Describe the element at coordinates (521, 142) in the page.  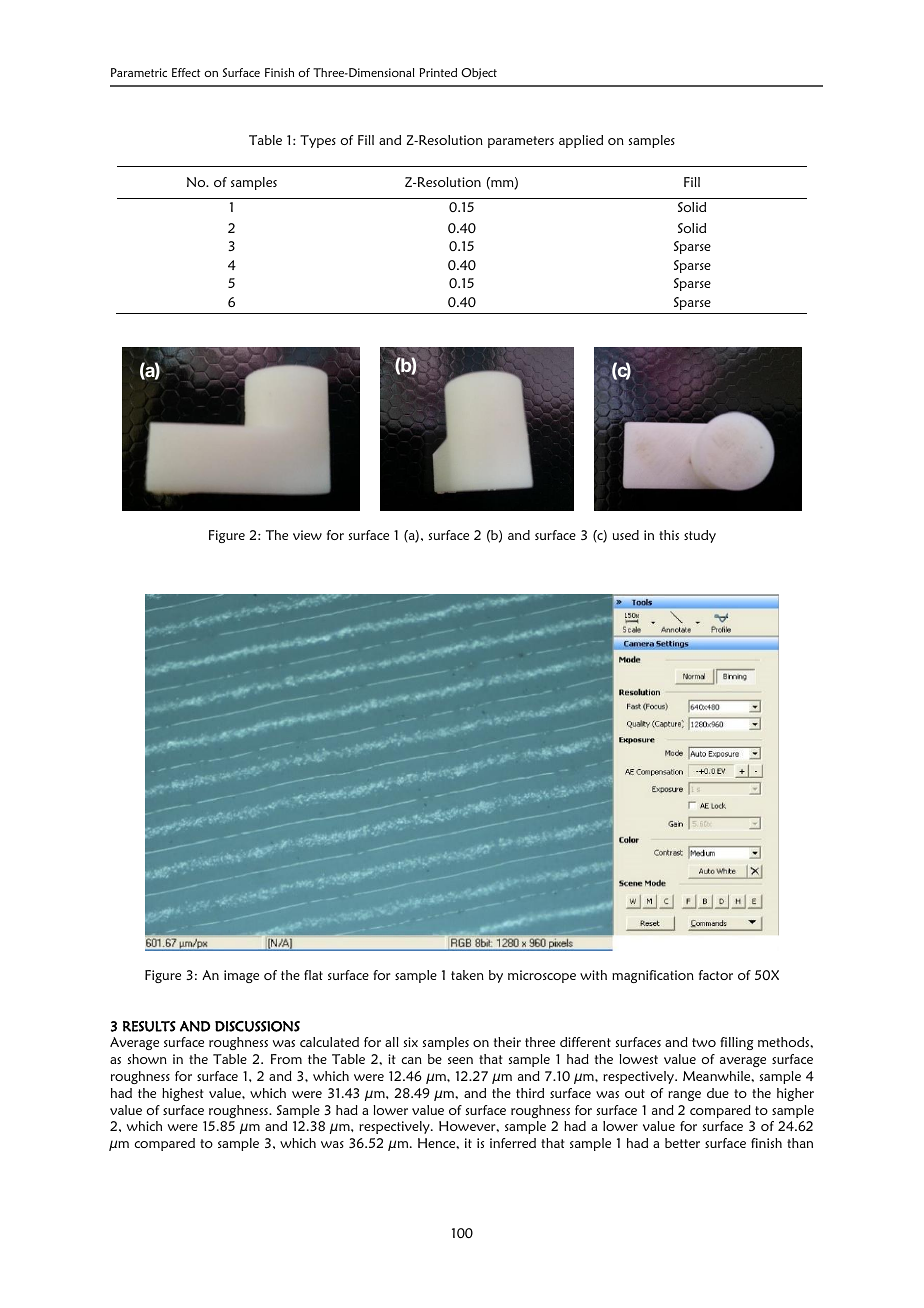
I see `parameters` at that location.
